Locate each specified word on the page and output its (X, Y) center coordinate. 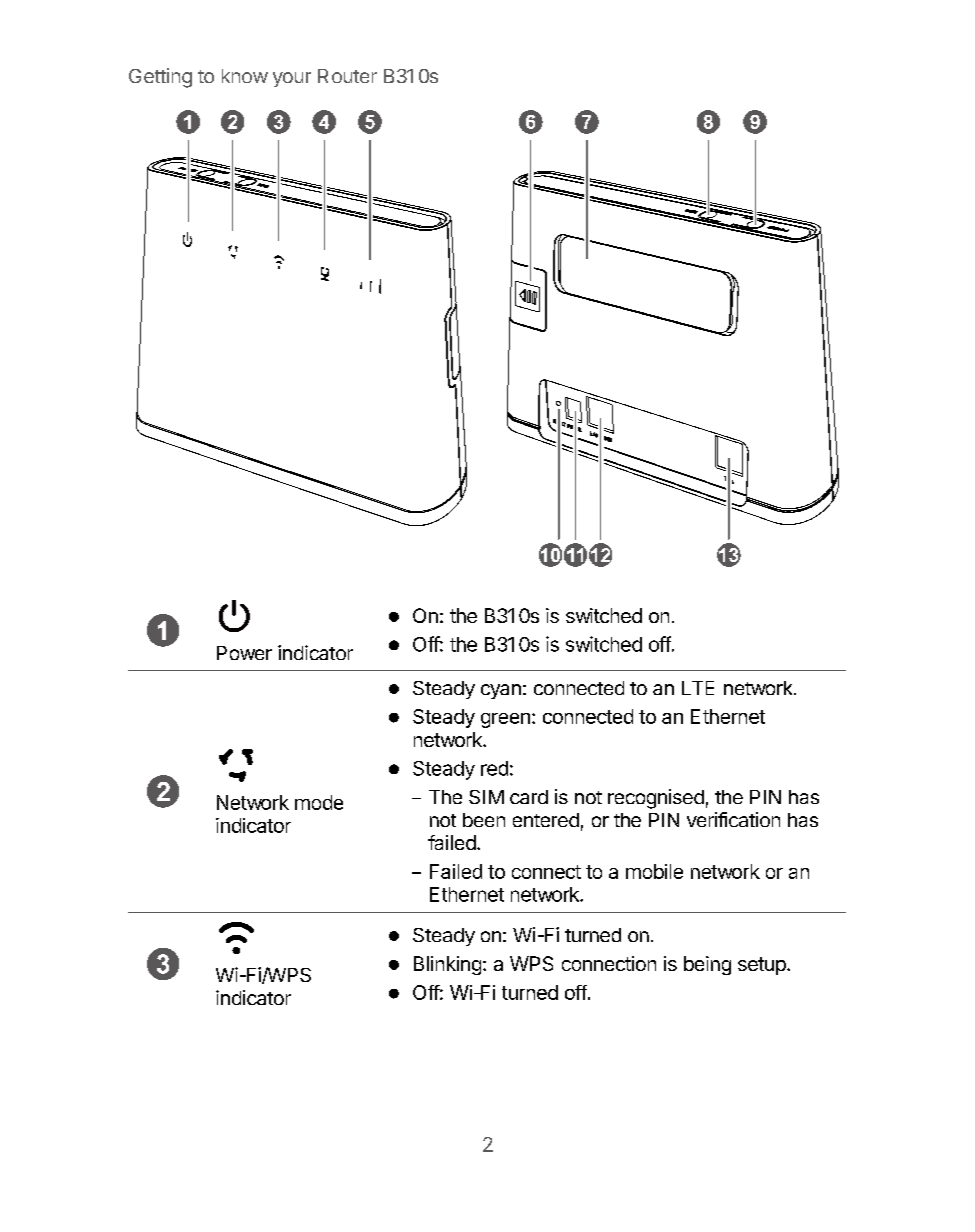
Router (347, 76)
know (245, 76)
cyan (501, 691)
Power (244, 653)
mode (319, 802)
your (292, 79)
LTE (698, 688)
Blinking (447, 965)
